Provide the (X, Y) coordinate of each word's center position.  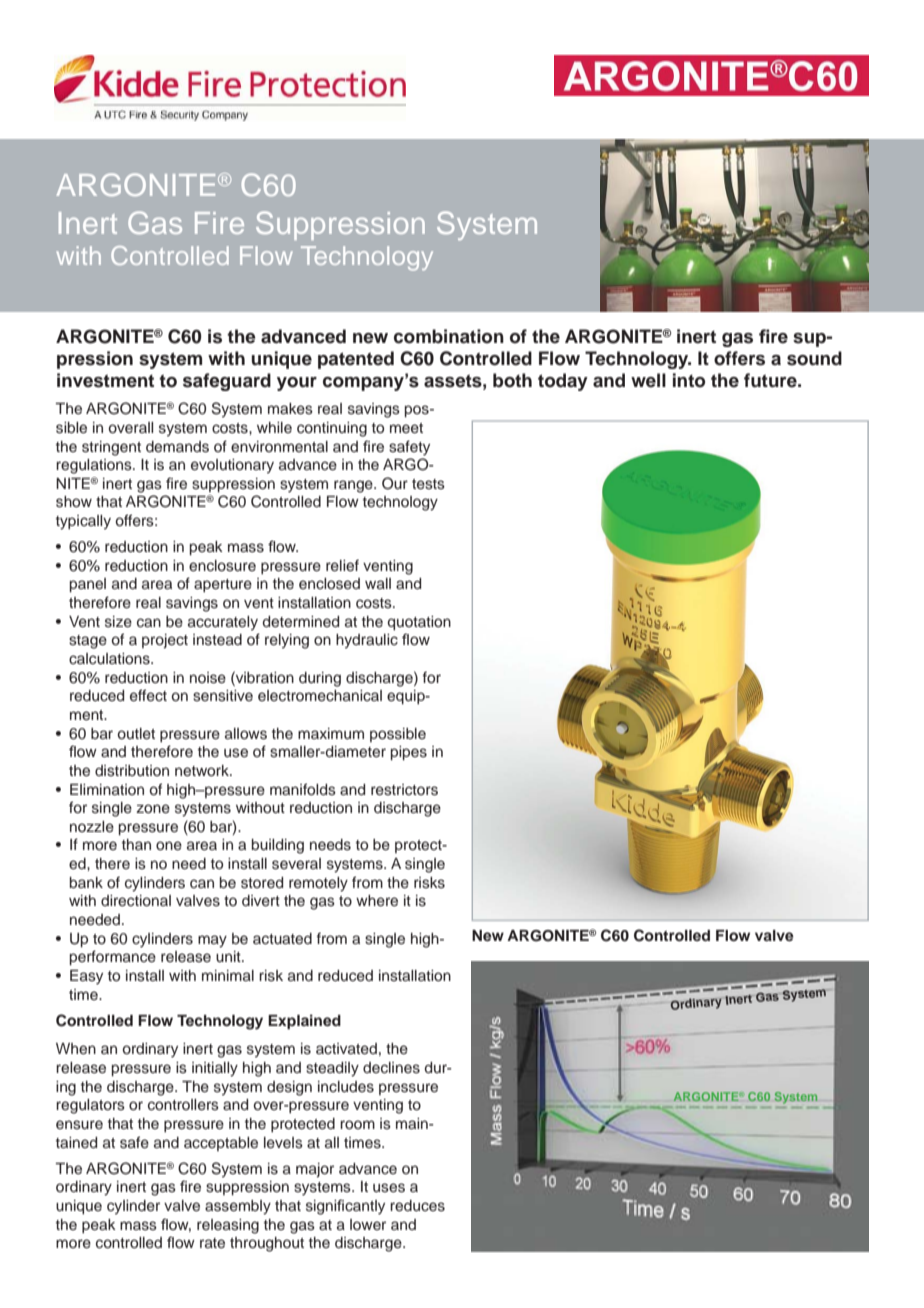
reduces (417, 1206)
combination (449, 336)
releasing (228, 1226)
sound (814, 358)
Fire (219, 223)
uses (389, 1188)
